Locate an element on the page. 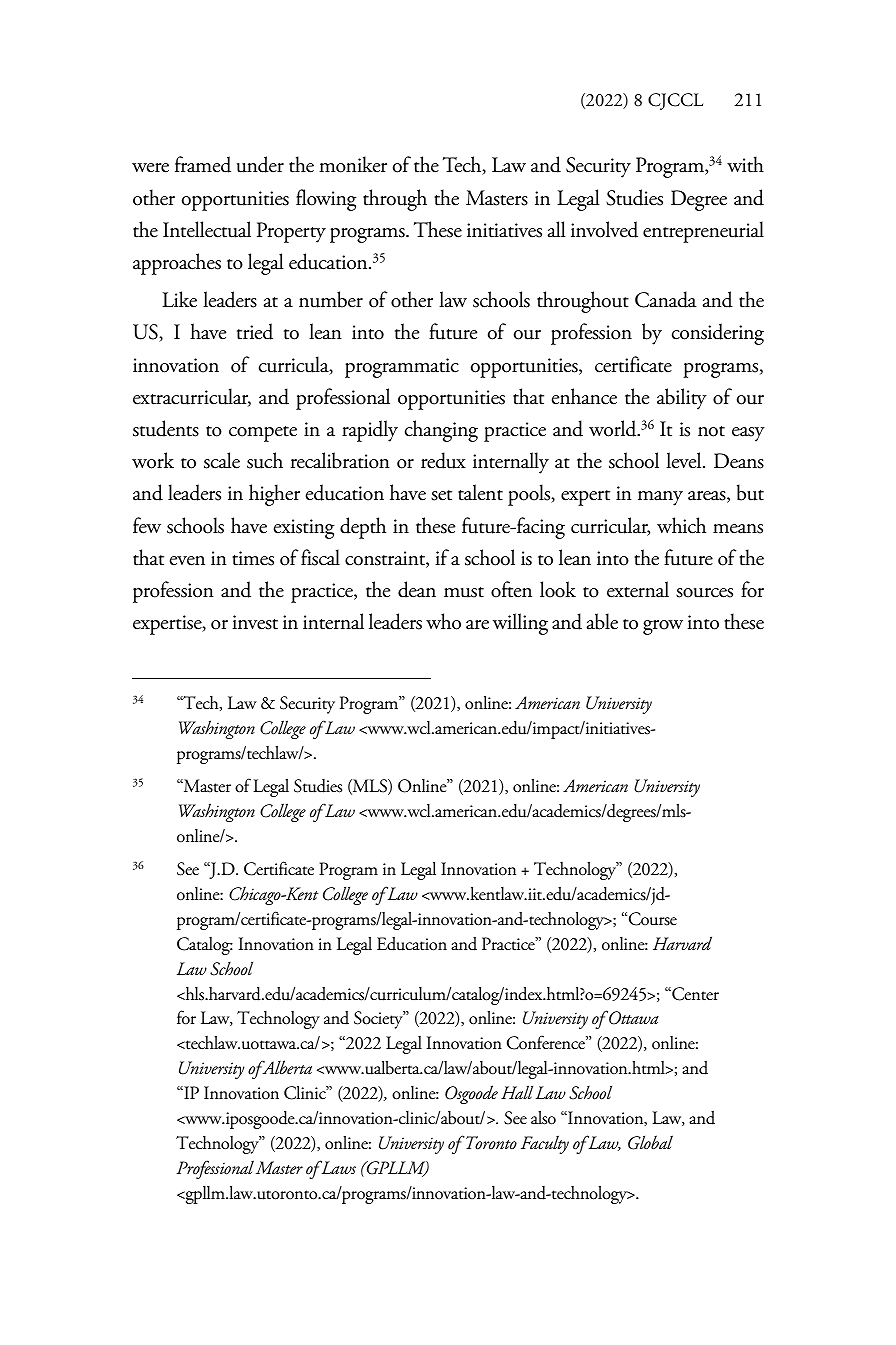 Image resolution: width=896 pixels, height=1345 pixels. who is located at coordinates (443, 621).
